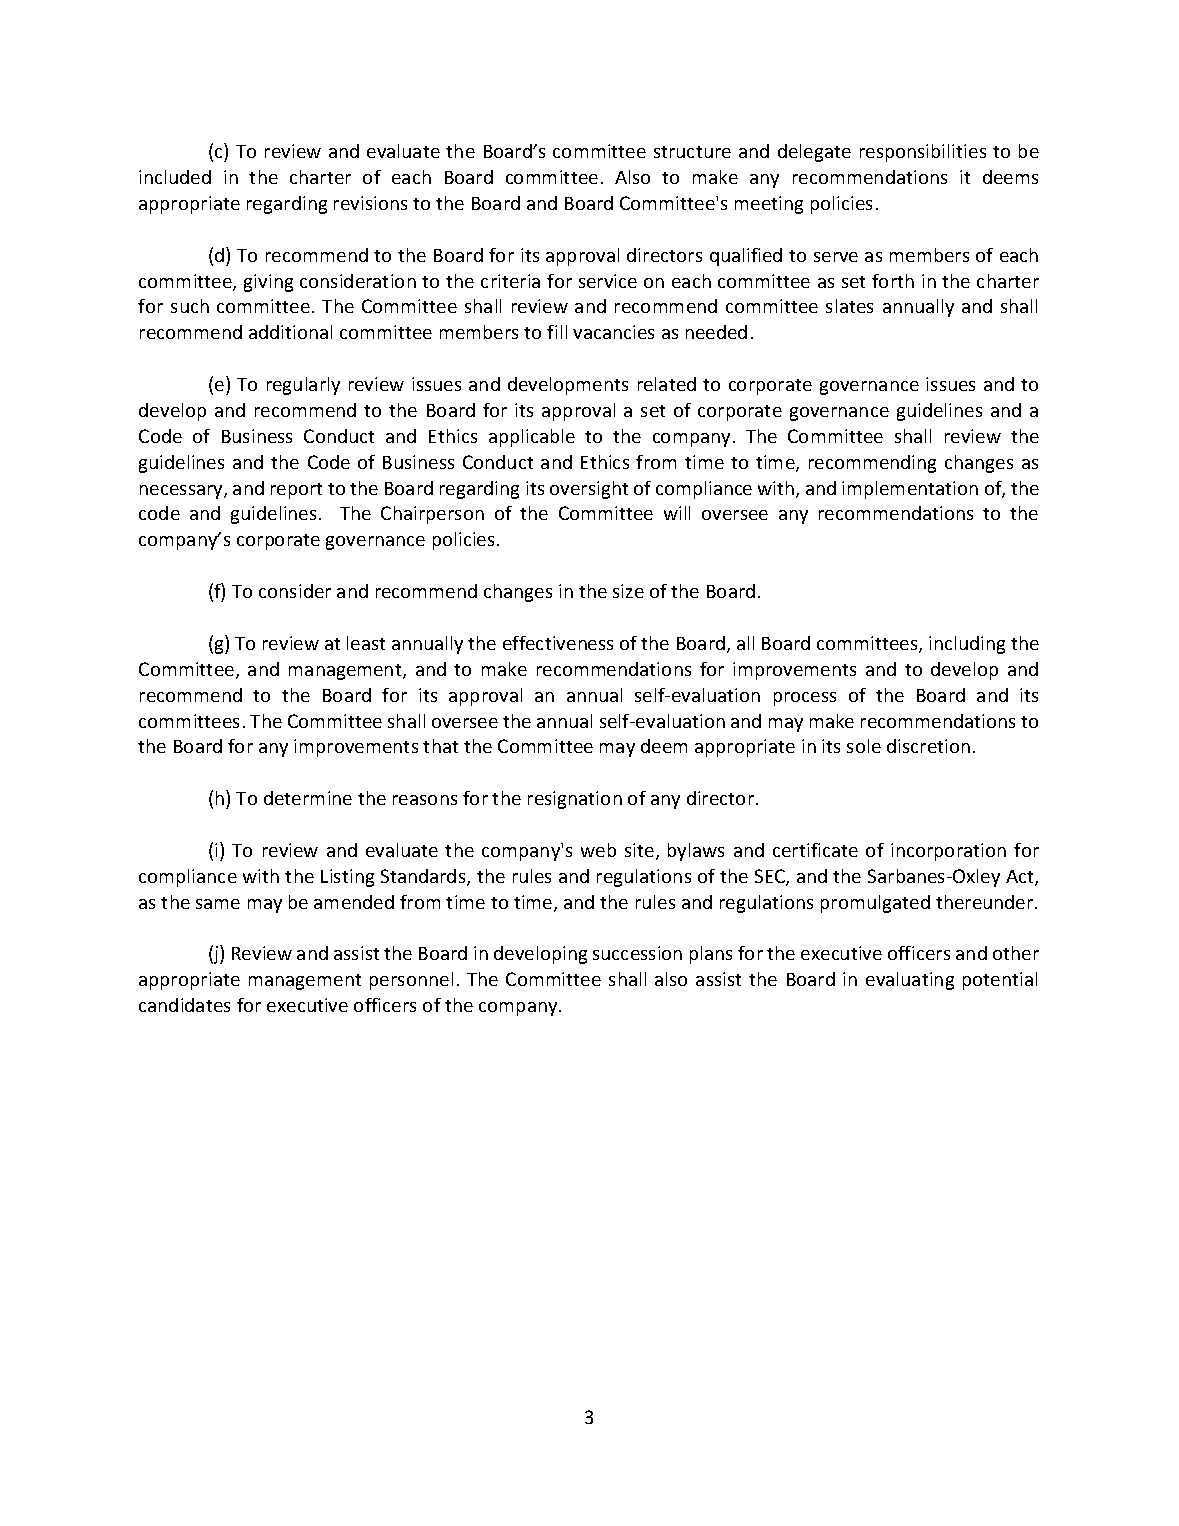 This screenshot has width=1179, height=1526. I want to click on structure, so click(692, 152).
